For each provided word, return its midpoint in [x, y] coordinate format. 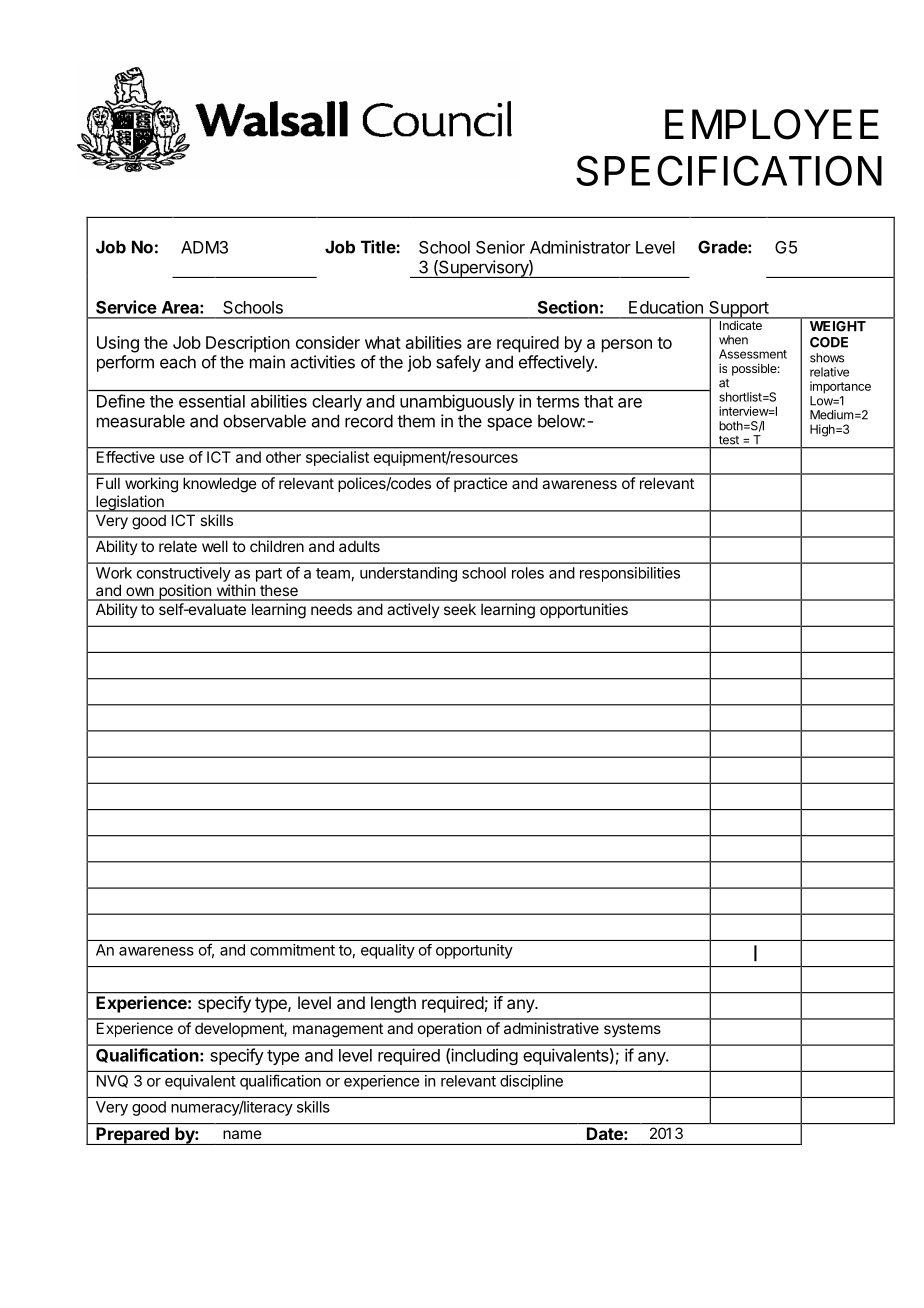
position [185, 592]
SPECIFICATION [729, 170]
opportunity [474, 951]
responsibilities [630, 574]
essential [212, 401]
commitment [292, 950]
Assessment [753, 354]
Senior [500, 247]
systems [632, 1030]
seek [460, 609]
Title [379, 247]
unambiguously [457, 402]
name [242, 1134]
